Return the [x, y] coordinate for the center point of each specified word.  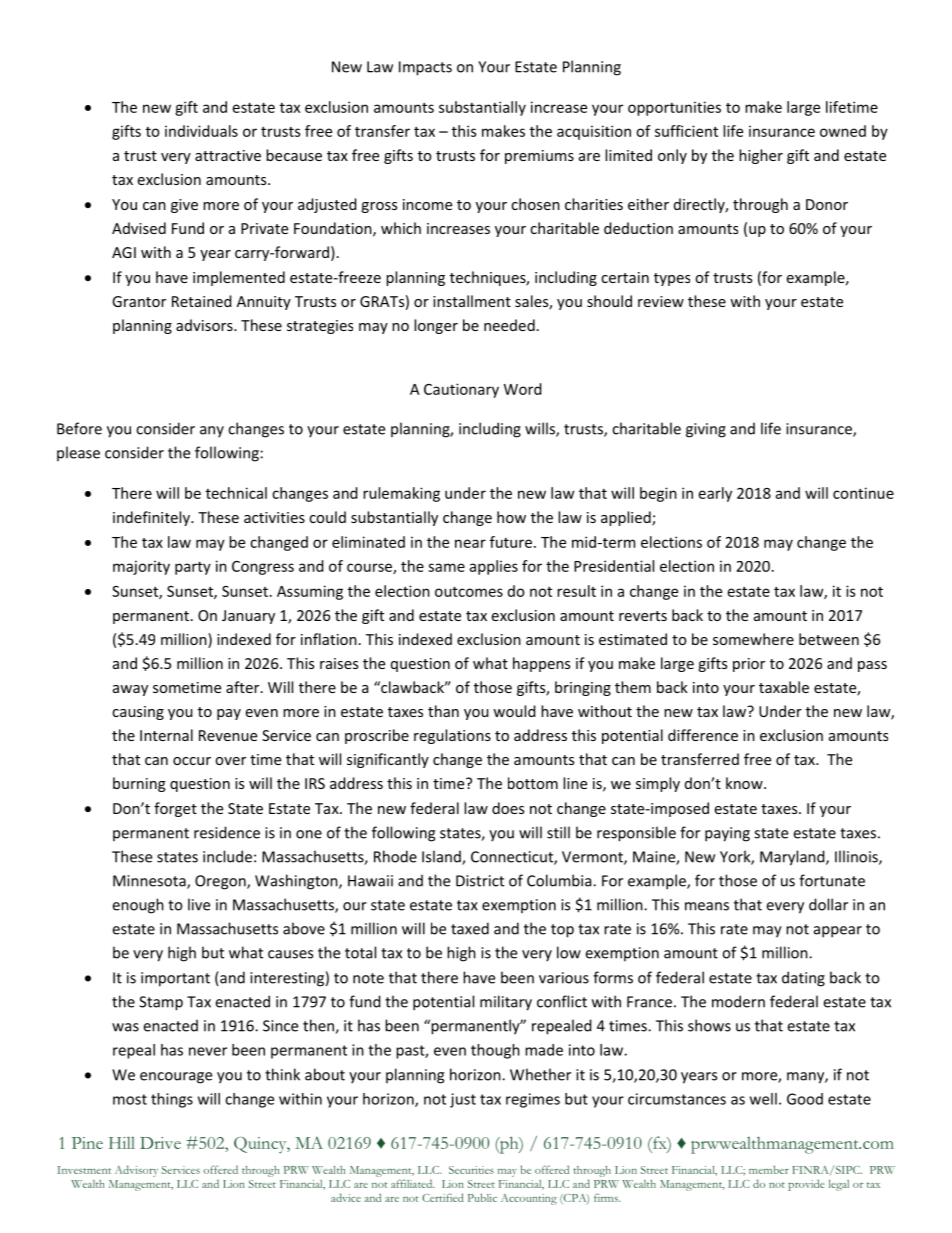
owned [843, 131]
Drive [160, 1143]
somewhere [753, 639]
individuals [201, 131]
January [248, 617]
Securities [471, 1170]
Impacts [425, 68]
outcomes [469, 591]
